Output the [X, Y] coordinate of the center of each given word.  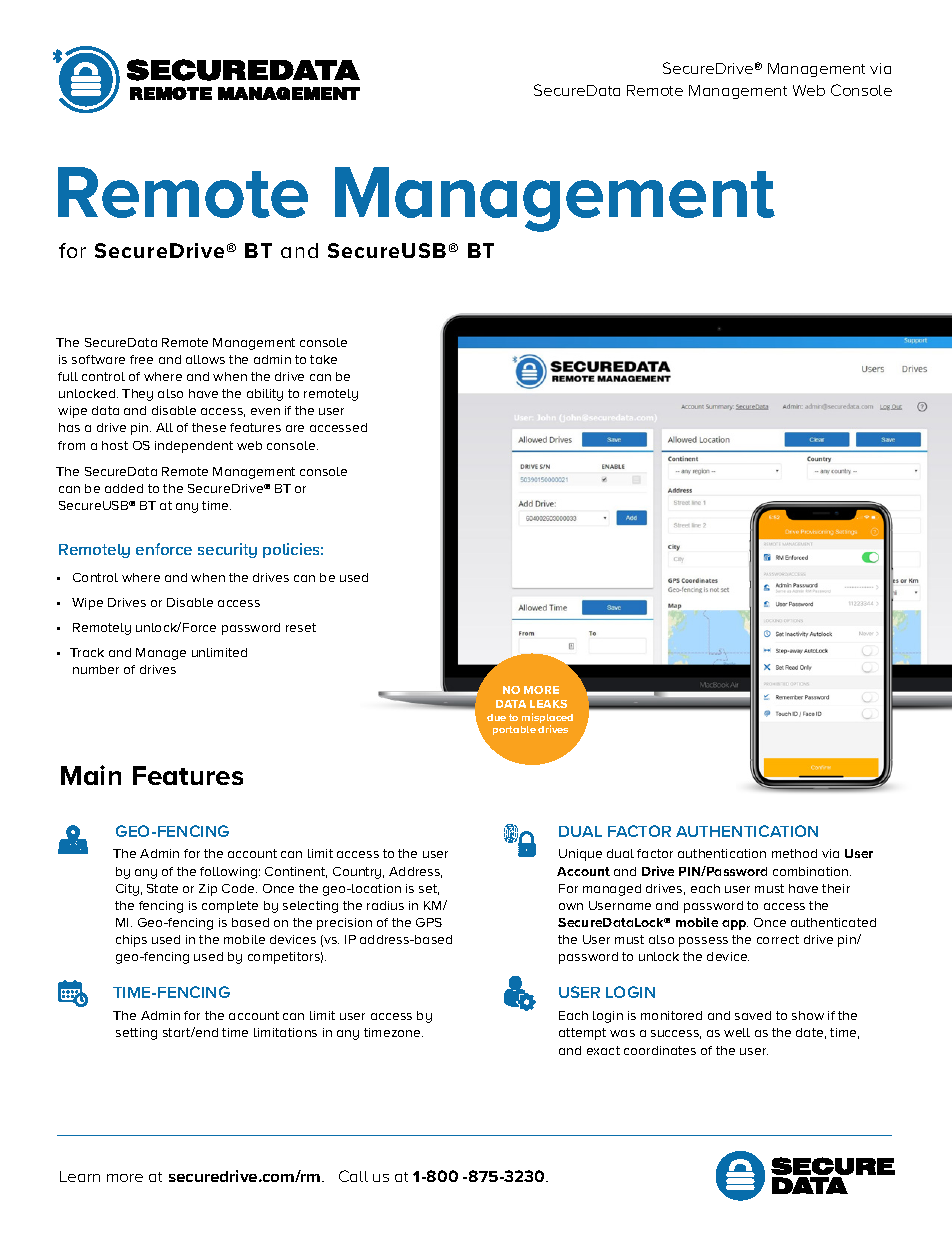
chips [131, 941]
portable [514, 730]
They [137, 395]
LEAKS [548, 704]
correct [778, 939]
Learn [80, 1176]
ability [265, 395]
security [227, 550]
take [323, 359]
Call [353, 1176]
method [794, 853]
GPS [429, 922]
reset [301, 627]
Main [91, 775]
